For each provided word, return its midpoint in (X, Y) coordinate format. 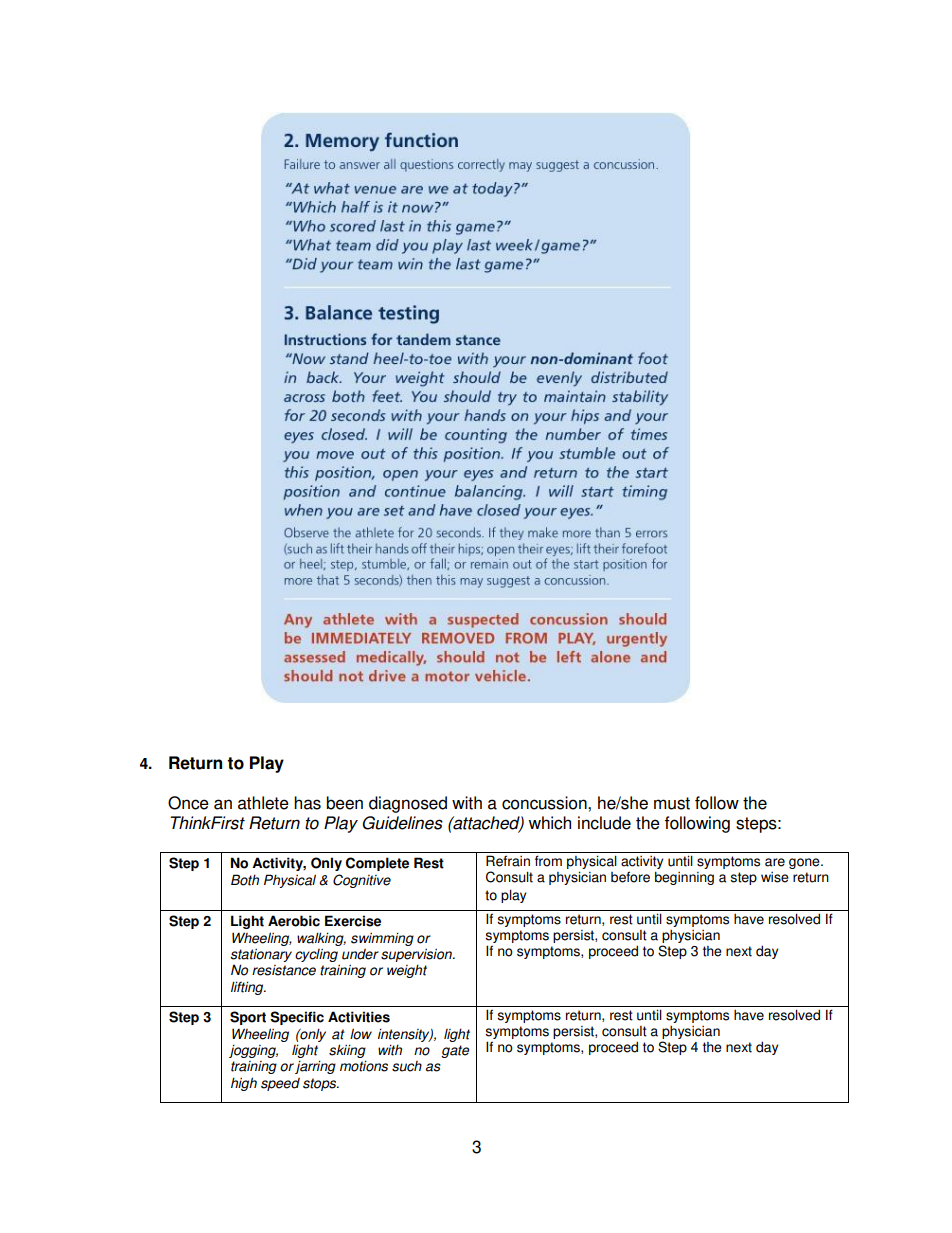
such (407, 1066)
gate (455, 1051)
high (244, 1084)
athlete (263, 803)
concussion (545, 803)
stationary (261, 955)
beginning (684, 878)
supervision (417, 955)
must (672, 803)
